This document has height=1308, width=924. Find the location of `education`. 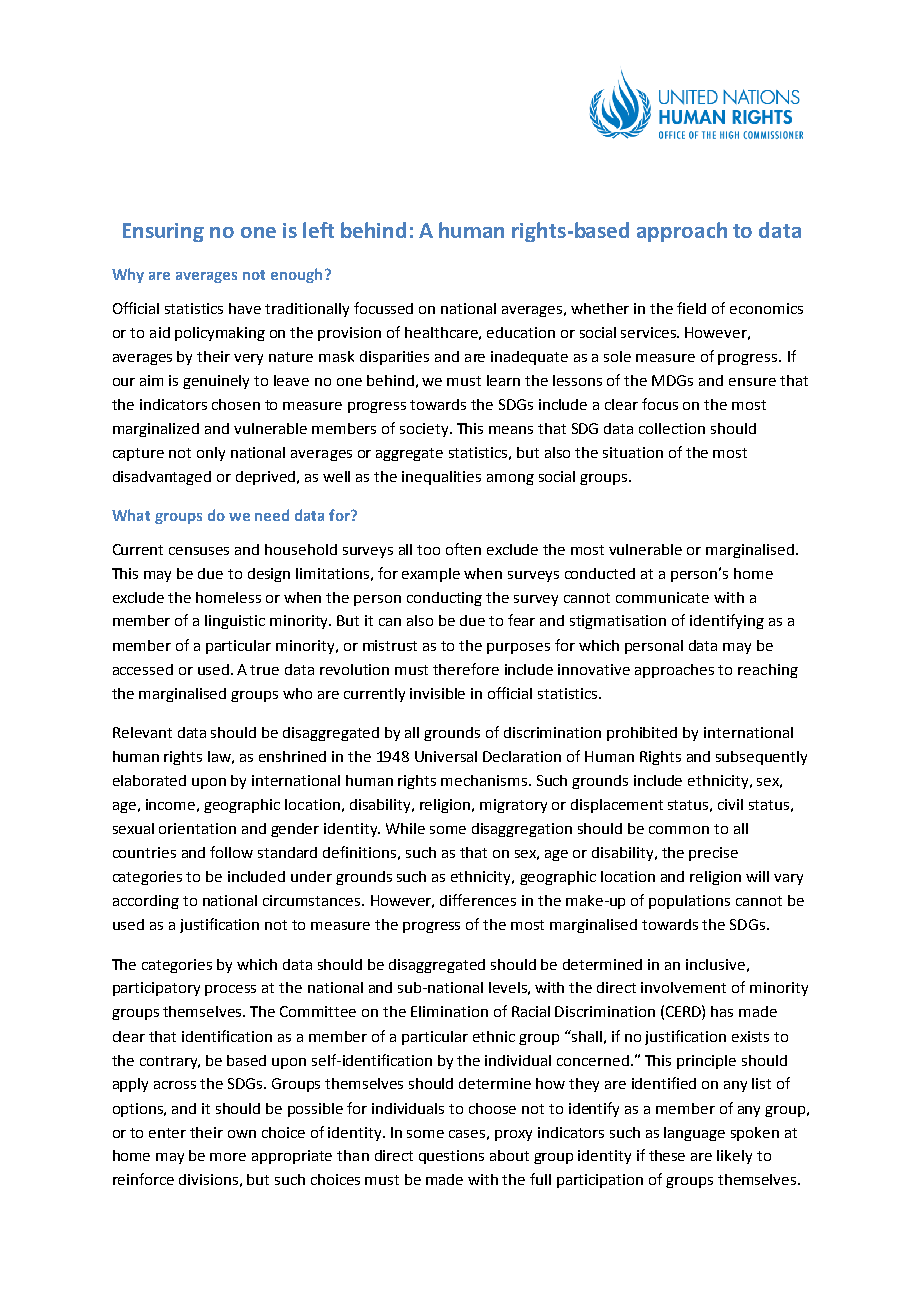

education is located at coordinates (521, 332).
